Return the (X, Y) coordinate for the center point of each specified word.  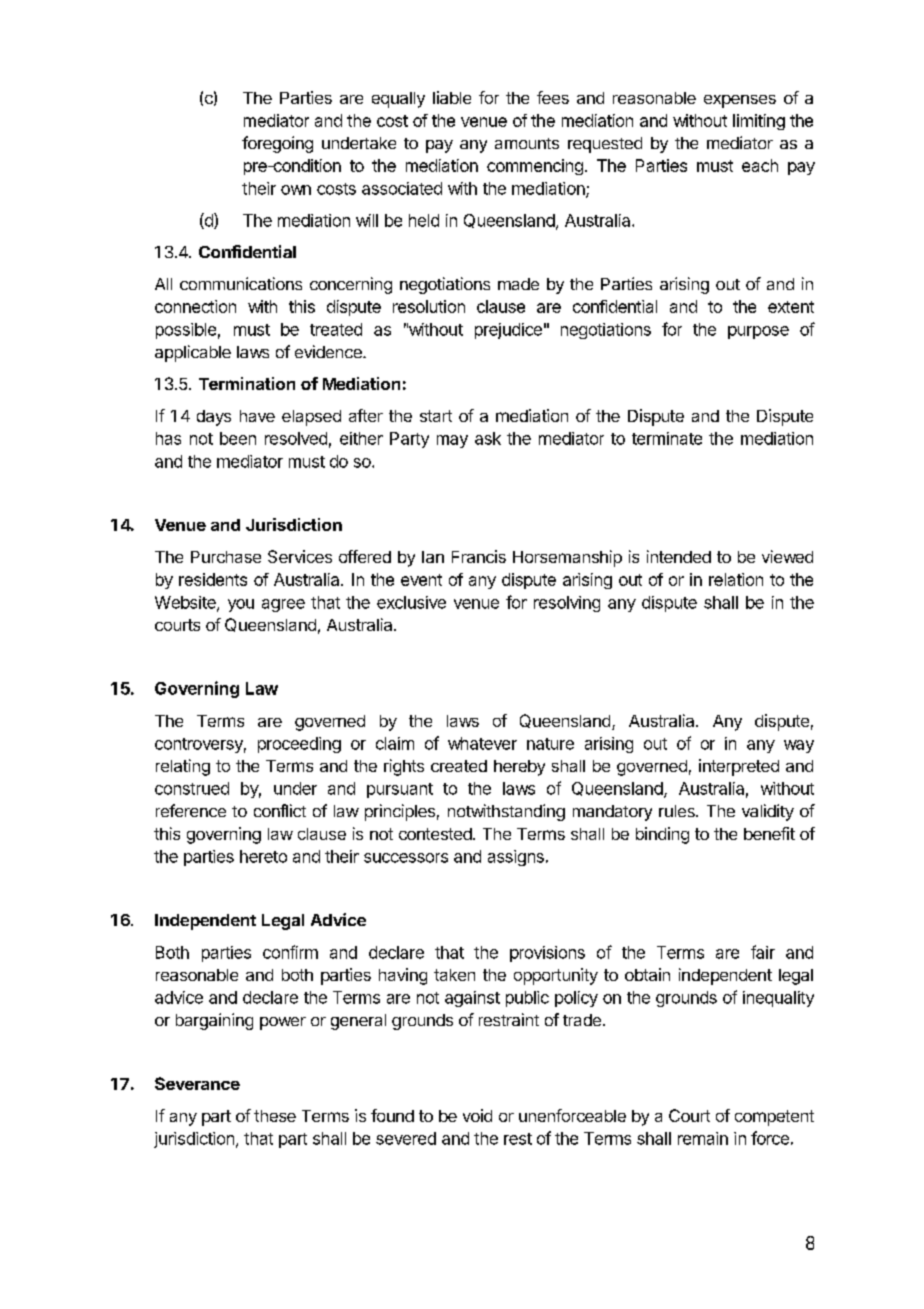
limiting (759, 122)
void (477, 1115)
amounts (527, 143)
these (275, 1116)
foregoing (277, 144)
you (241, 605)
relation (736, 579)
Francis (479, 556)
